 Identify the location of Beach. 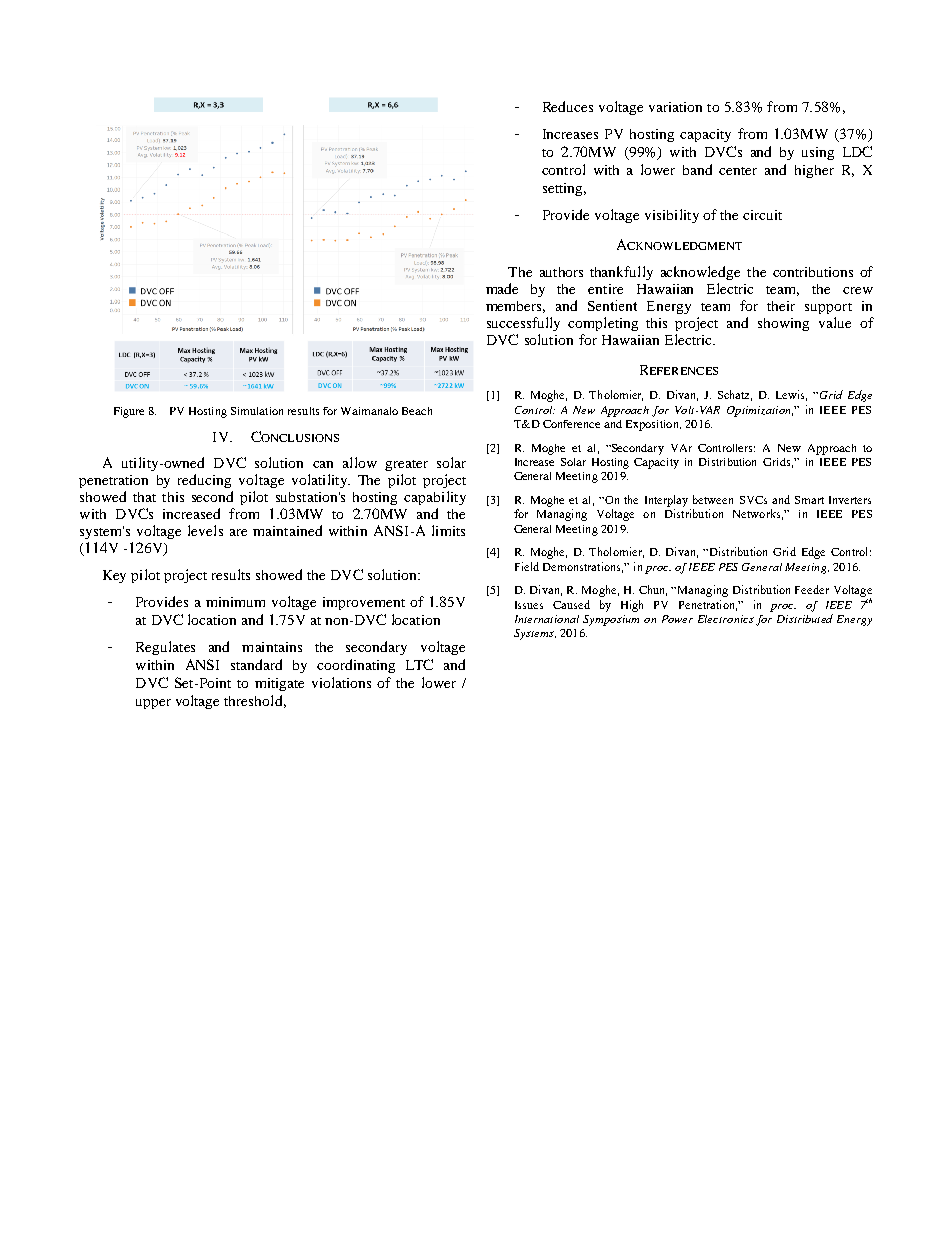
(417, 411).
